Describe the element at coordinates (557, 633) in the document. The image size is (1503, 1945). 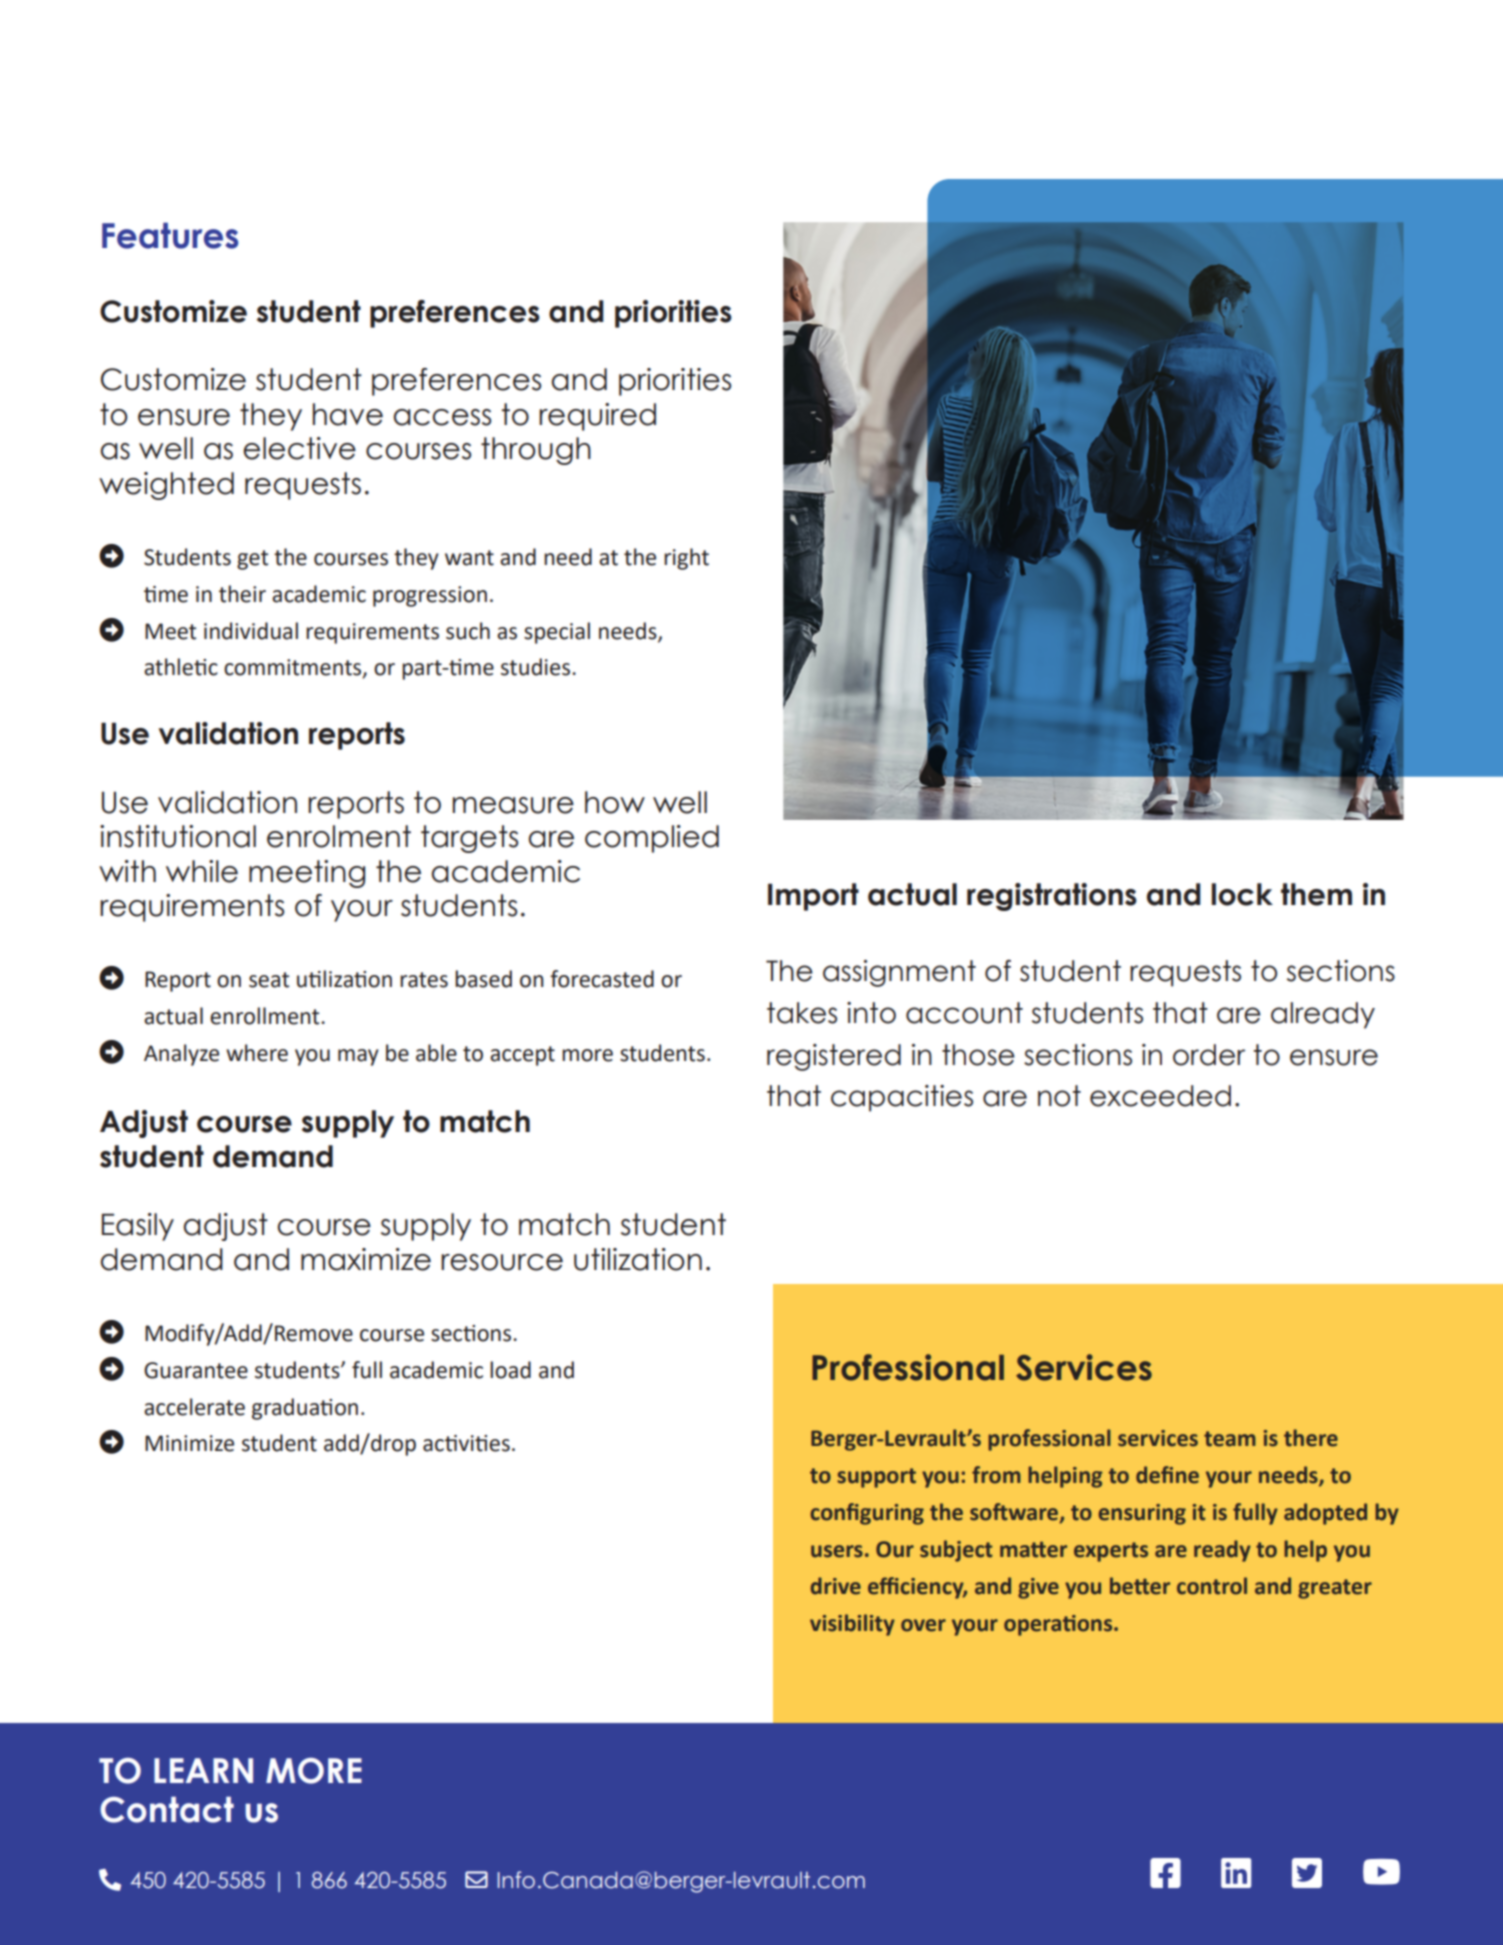
I see `special` at that location.
